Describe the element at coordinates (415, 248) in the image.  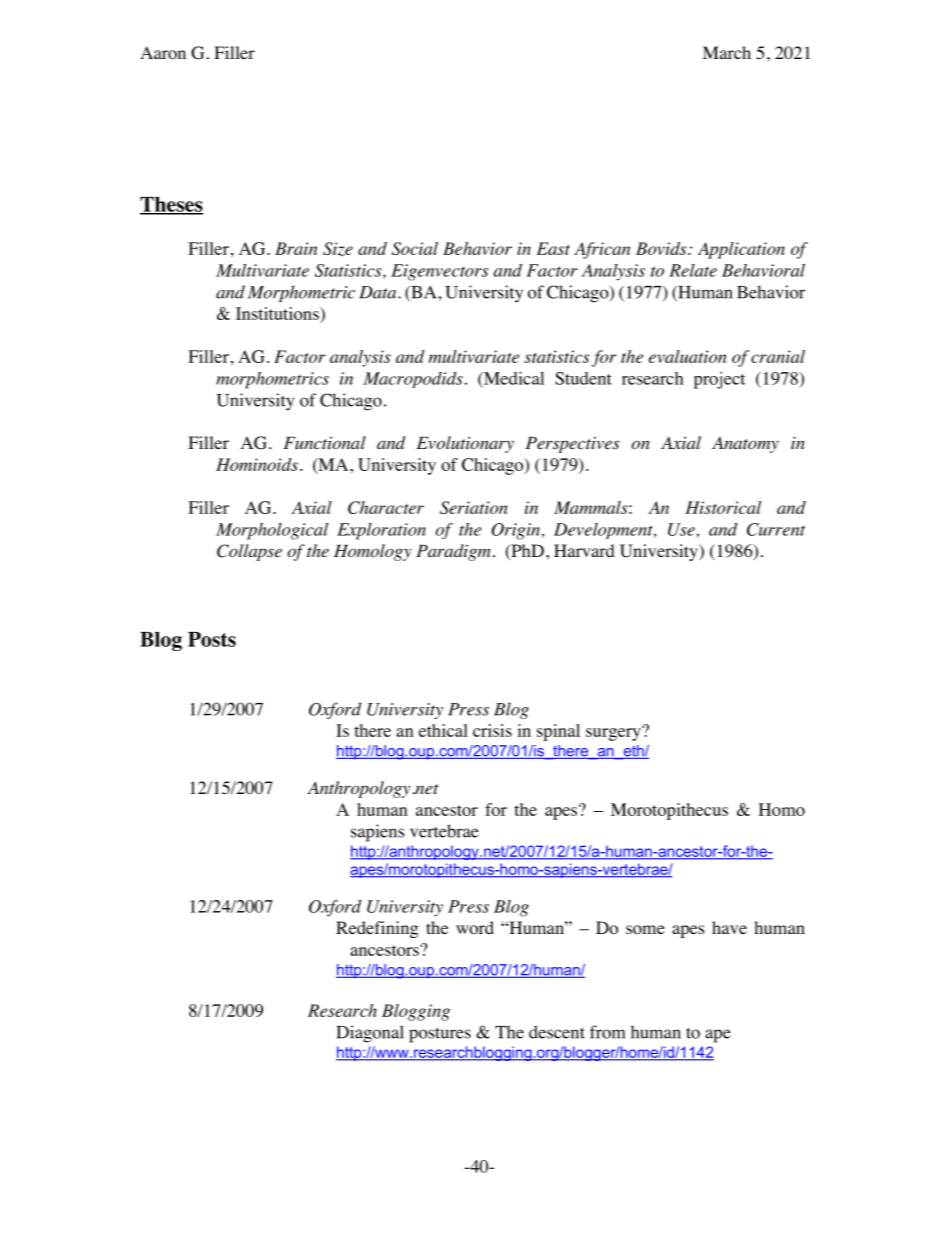
I see `Social` at that location.
